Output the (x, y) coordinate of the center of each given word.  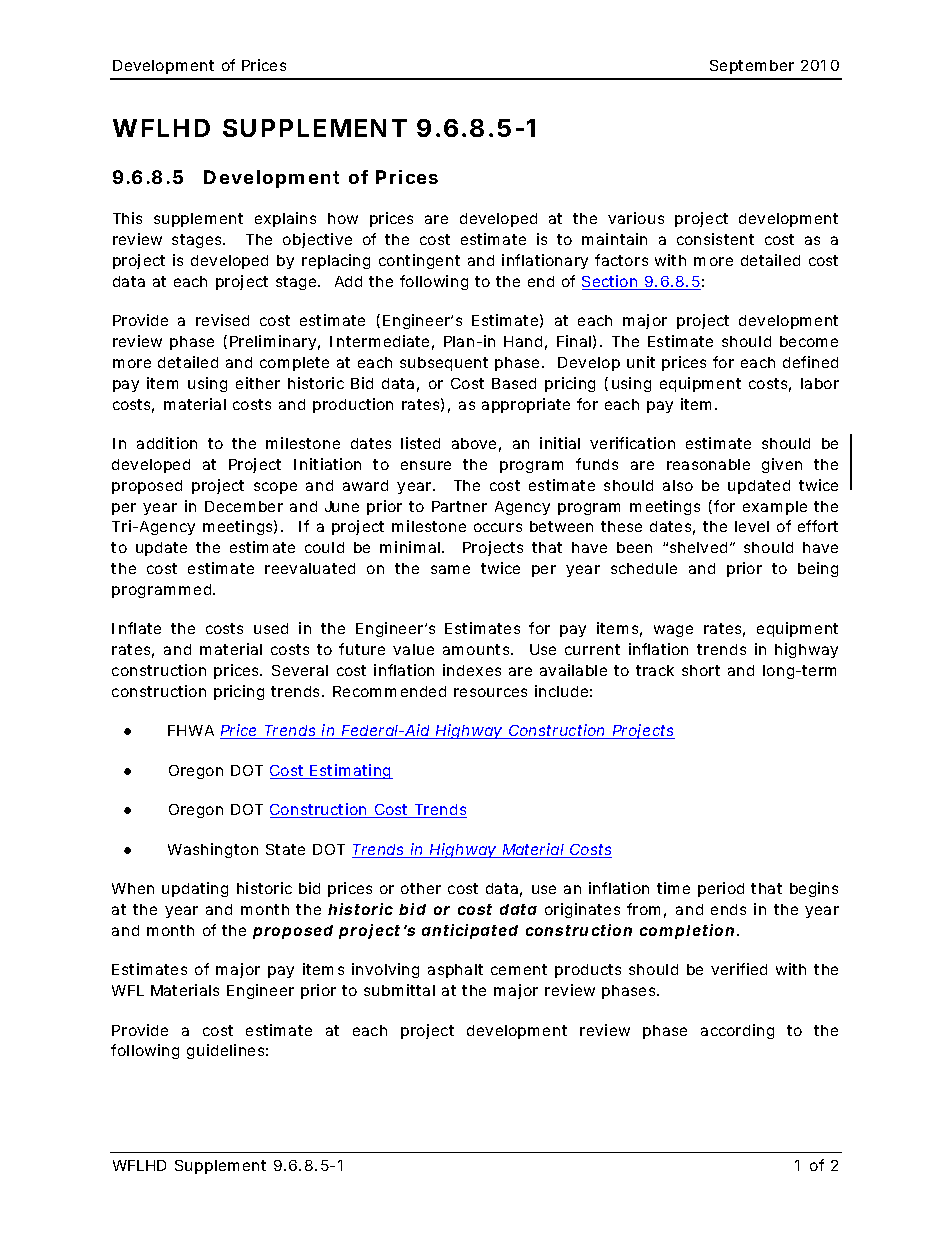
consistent (715, 239)
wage (673, 631)
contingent (419, 261)
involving (385, 970)
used (271, 628)
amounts (476, 649)
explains (285, 219)
